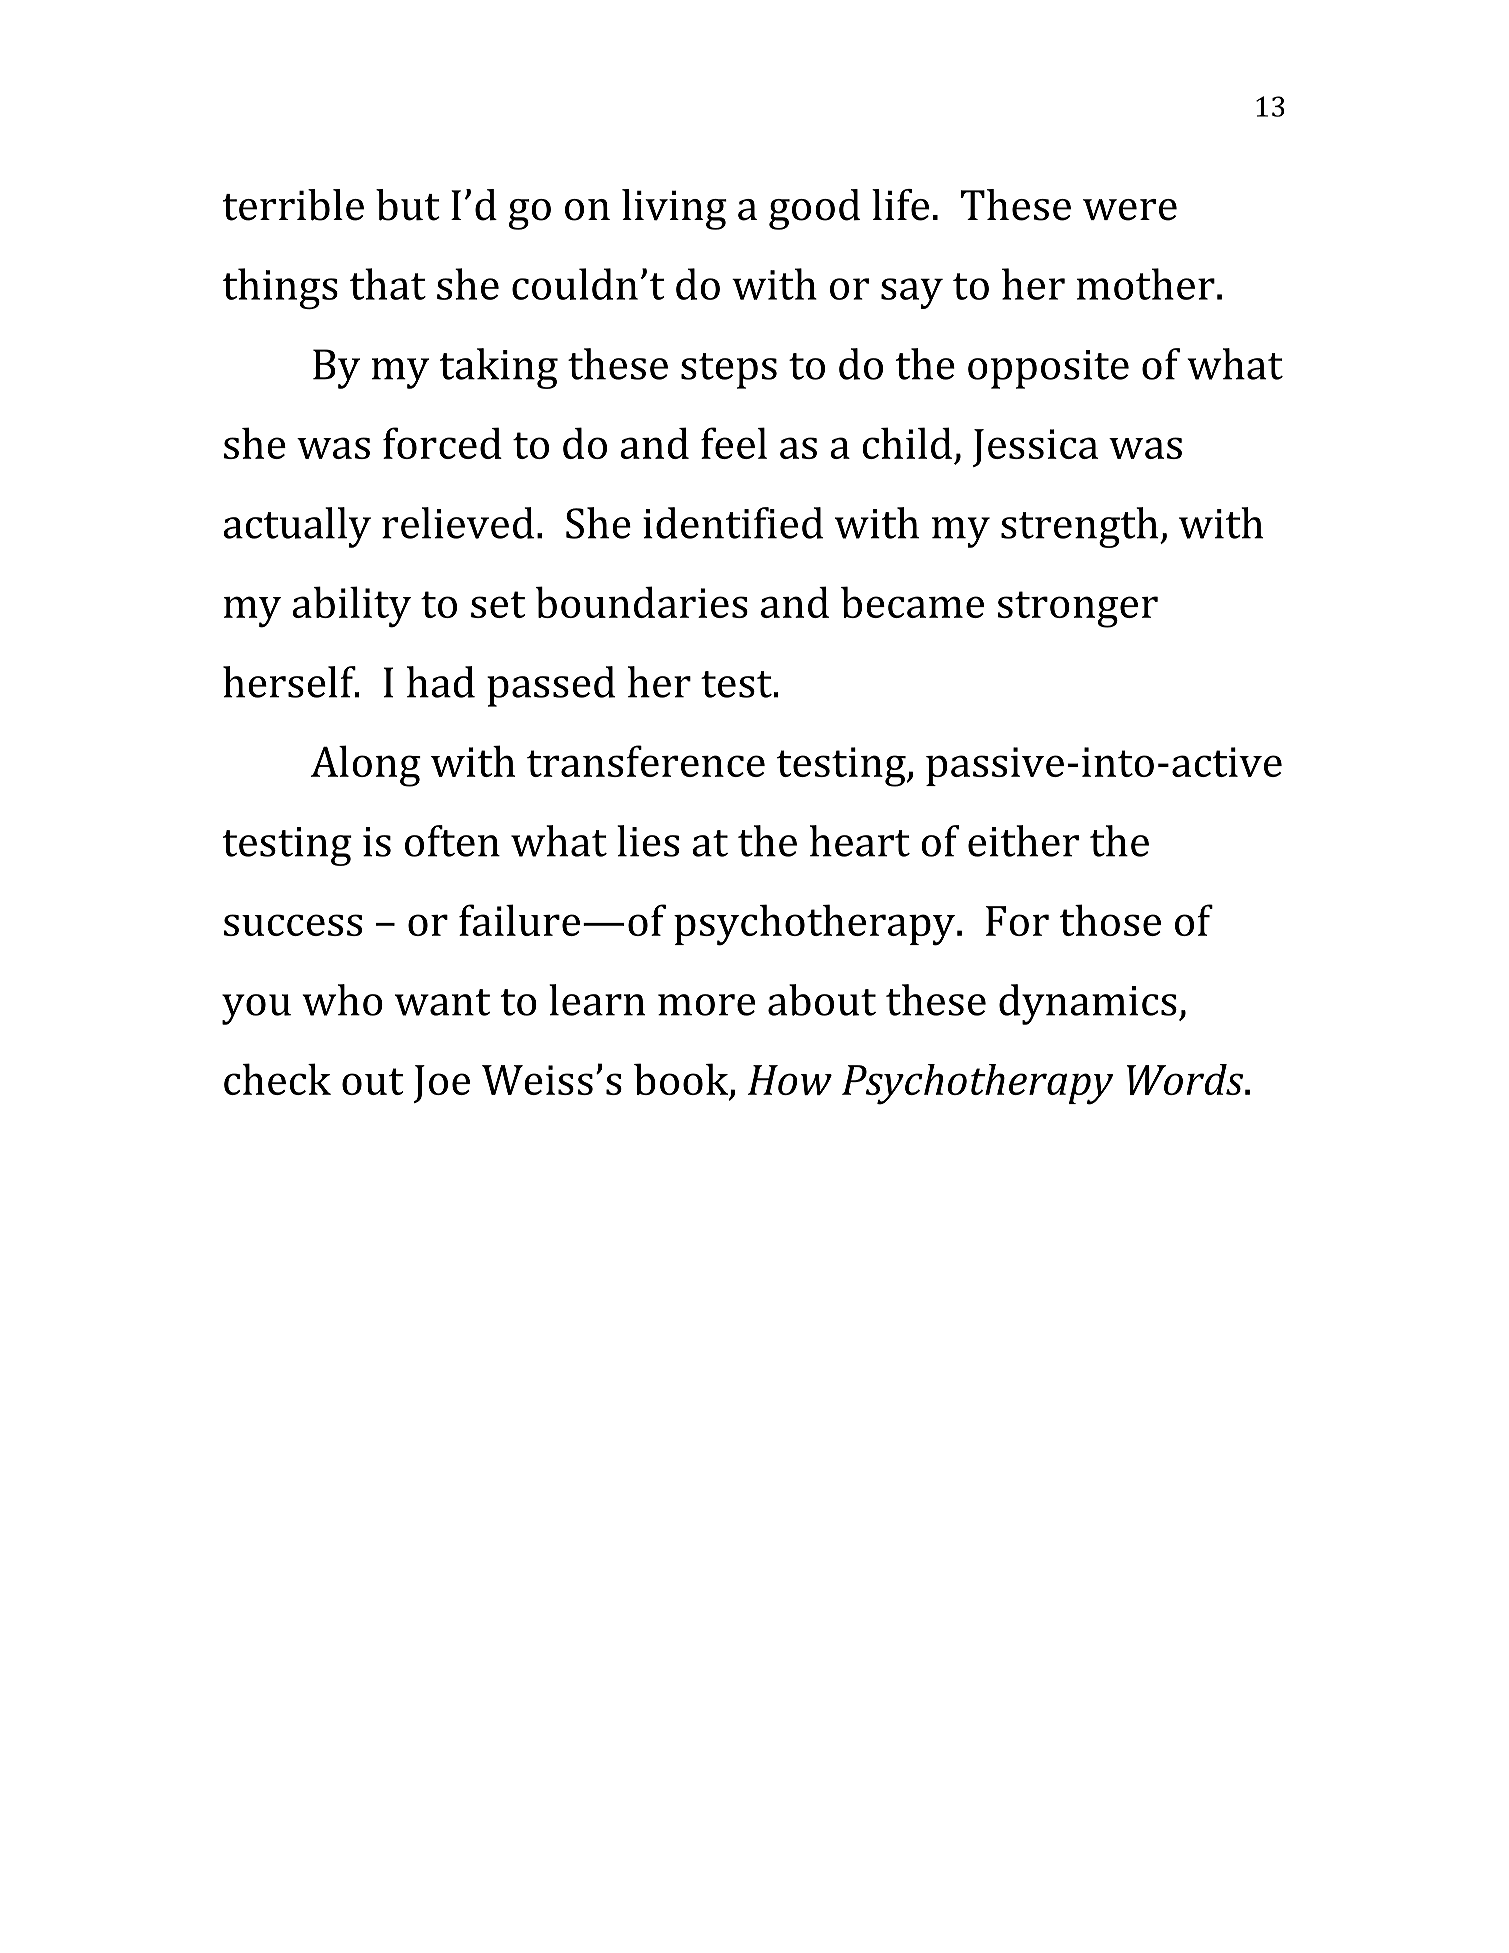 This screenshot has height=1953, width=1509. I want to click on strength, so click(1079, 527).
